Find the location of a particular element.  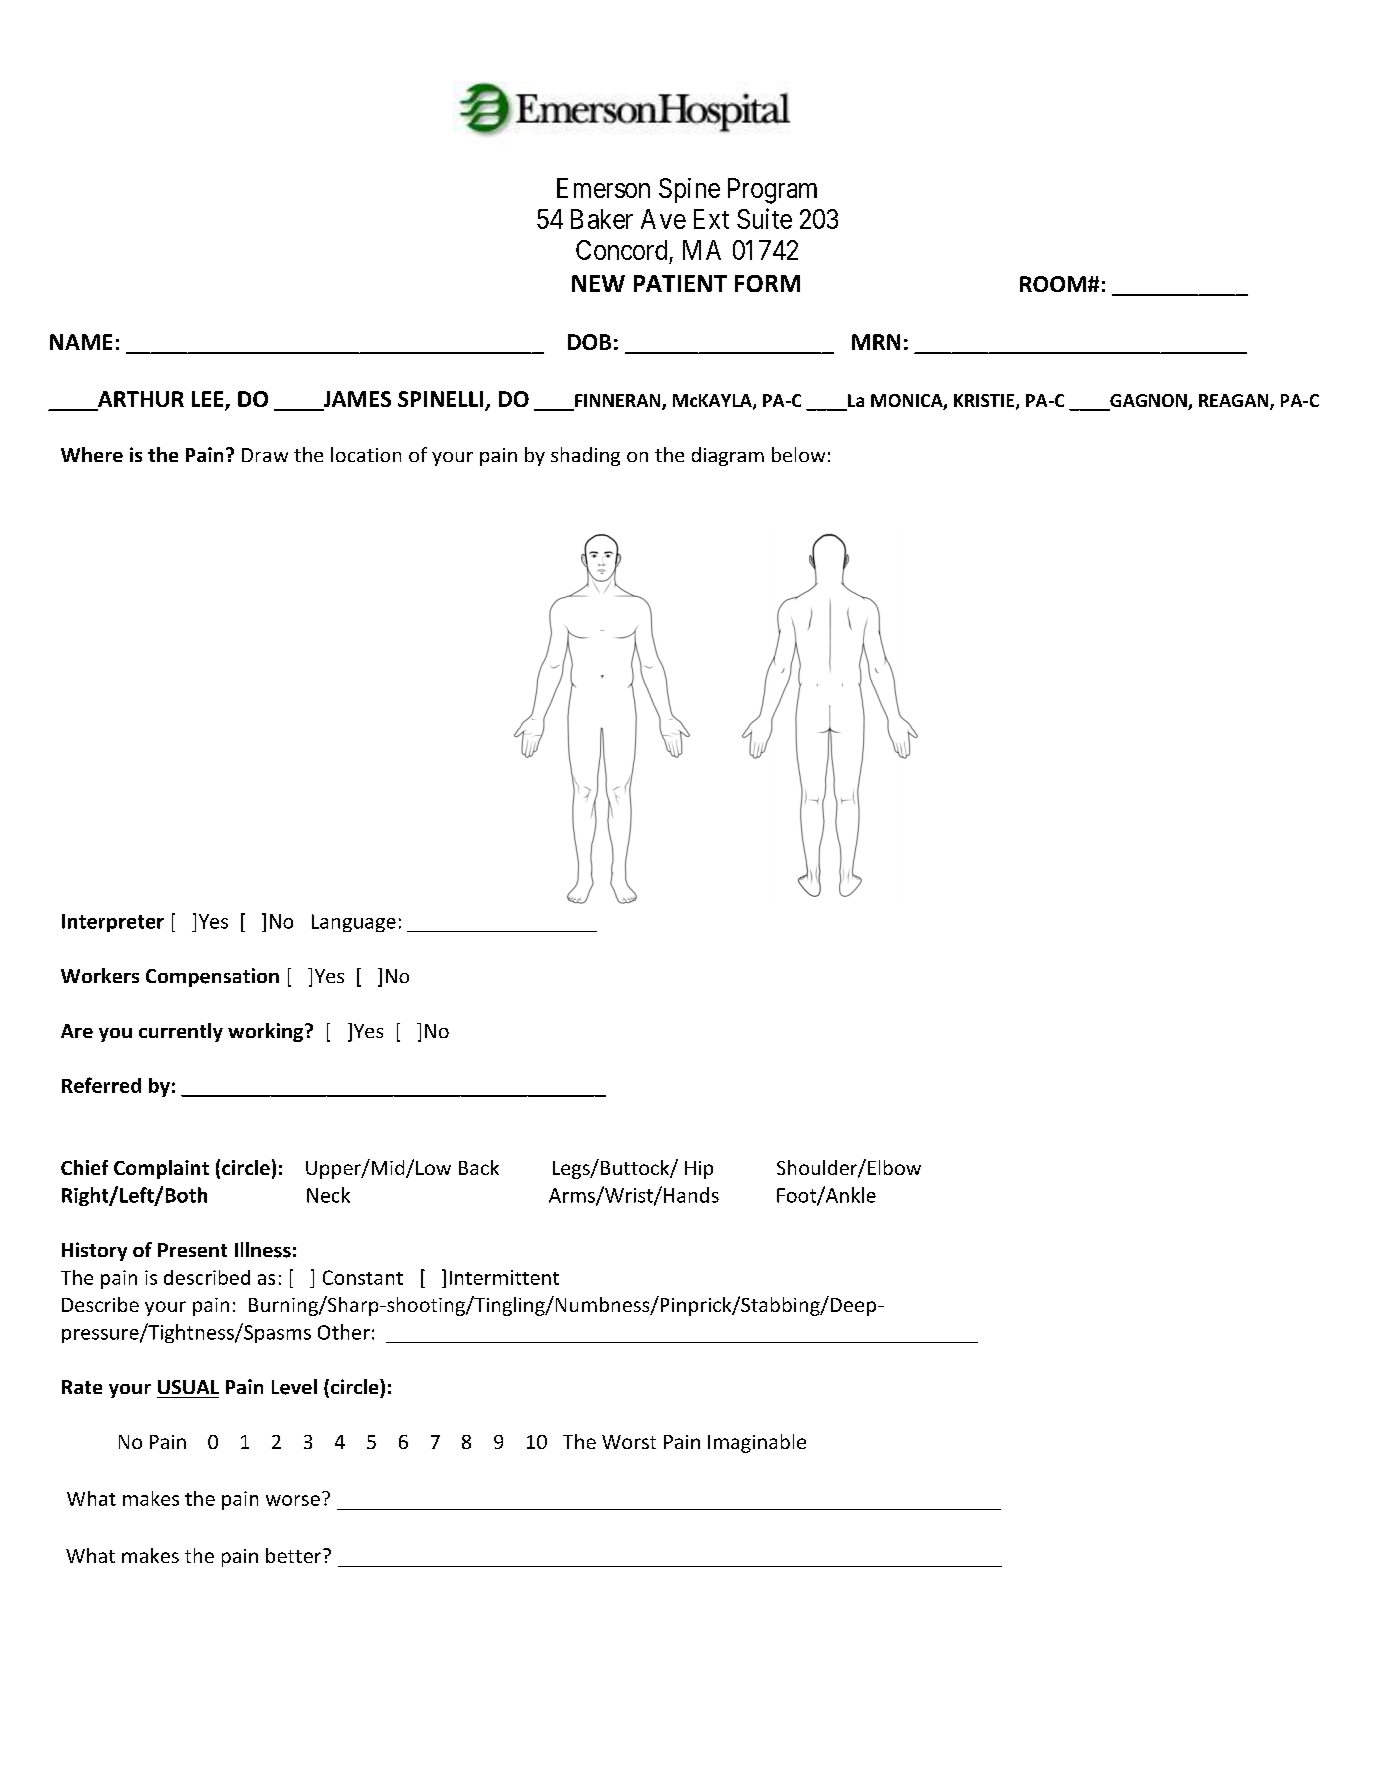

Imaginable is located at coordinates (757, 1443).
